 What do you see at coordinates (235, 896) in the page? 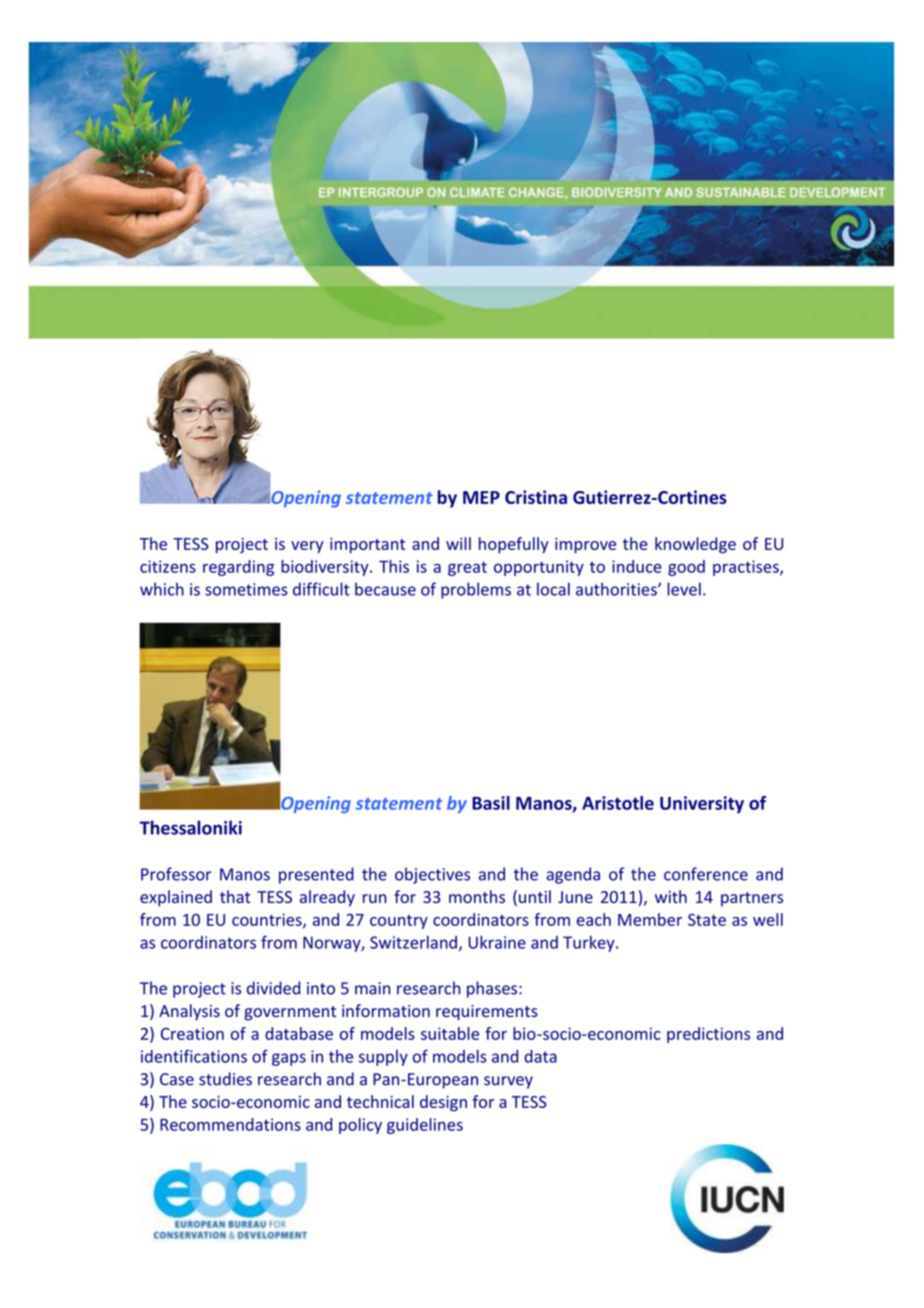
I see `that` at bounding box center [235, 896].
